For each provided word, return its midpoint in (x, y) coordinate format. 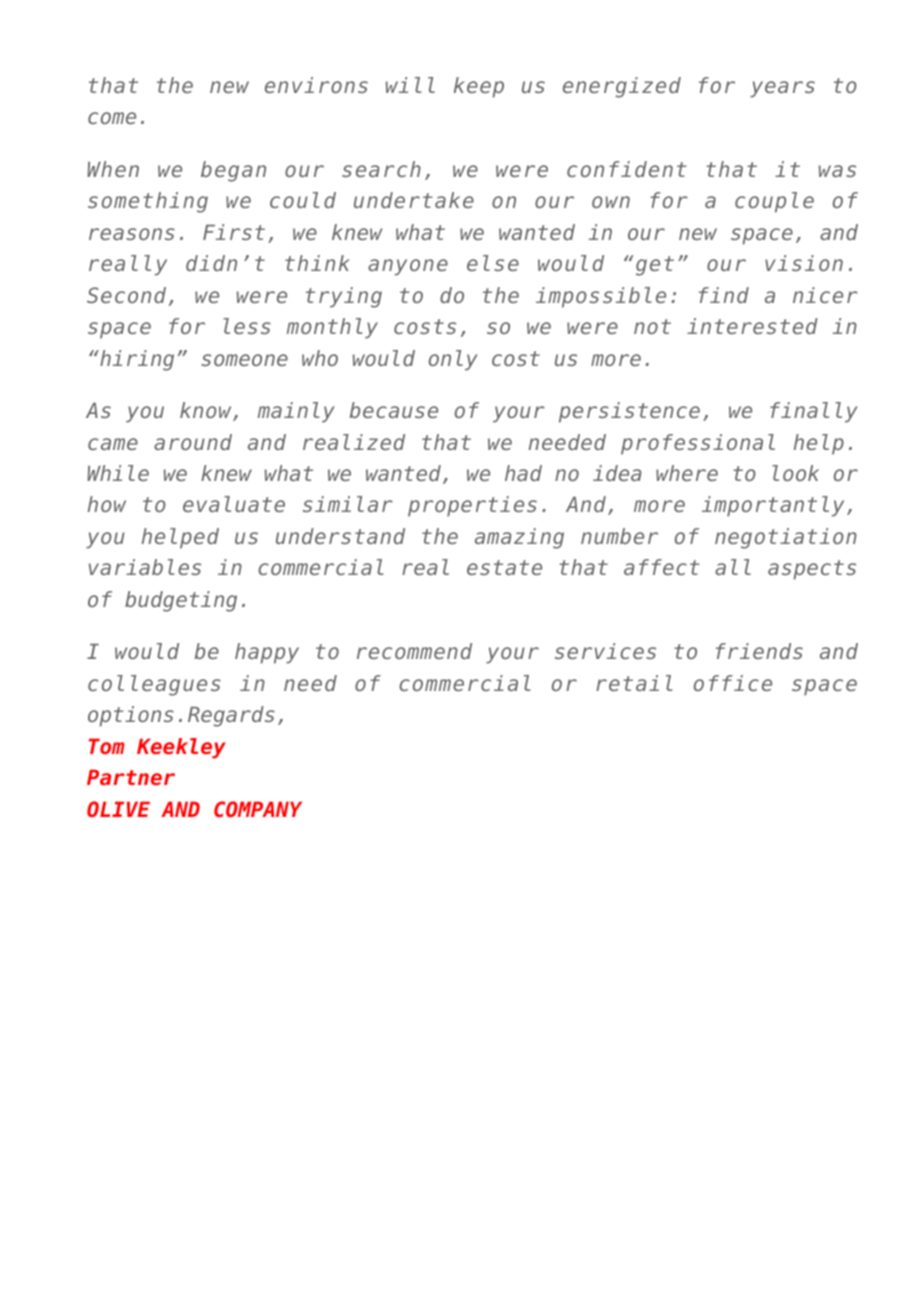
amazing (519, 538)
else (493, 263)
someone (244, 360)
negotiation (786, 538)
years (782, 89)
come (112, 118)
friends (759, 651)
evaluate (234, 504)
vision (804, 263)
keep (479, 87)
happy (267, 653)
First (234, 232)
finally (813, 412)
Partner (131, 777)
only (453, 360)
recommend (414, 651)
